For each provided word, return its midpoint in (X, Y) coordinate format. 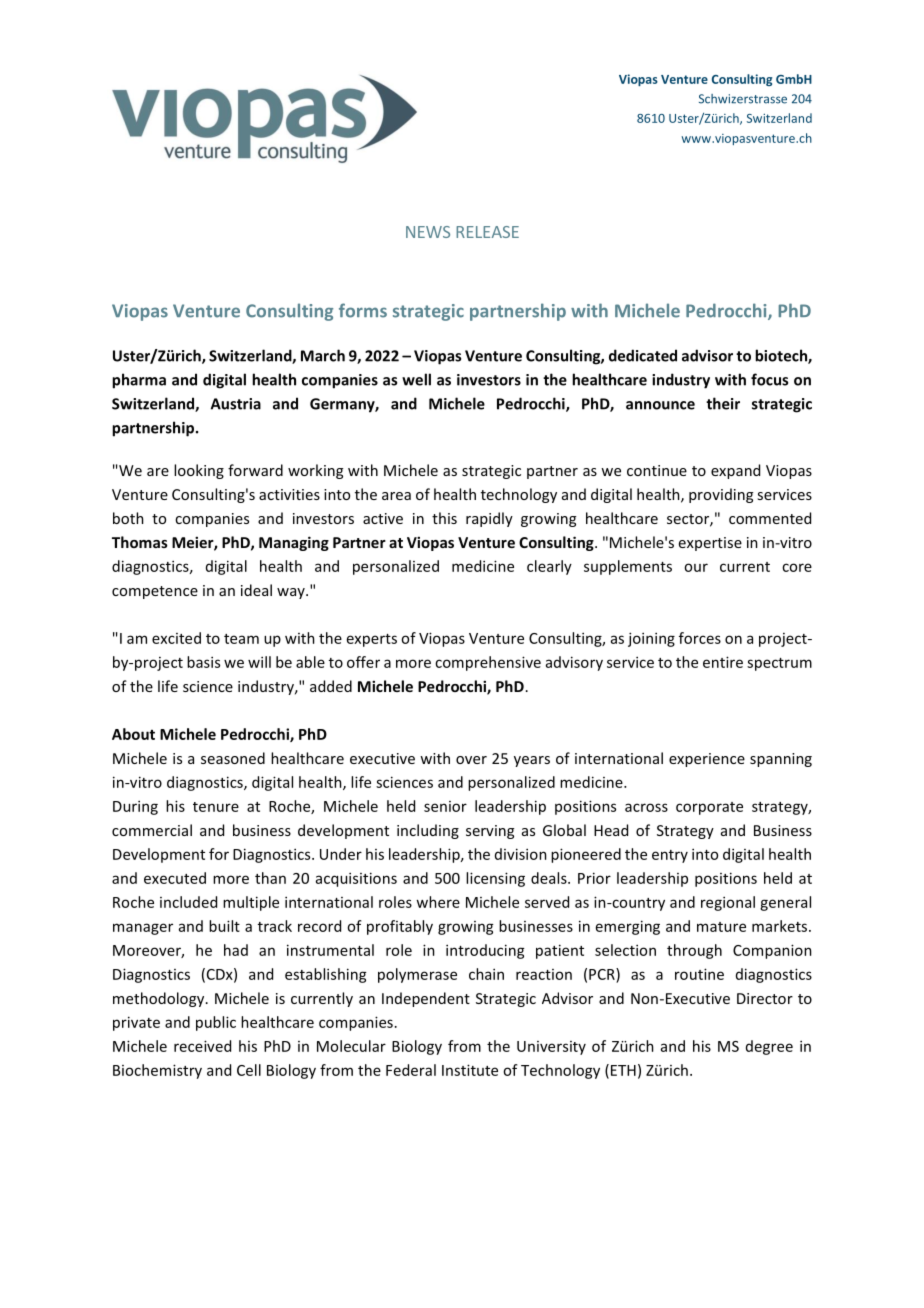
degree (769, 1047)
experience (707, 760)
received (202, 1046)
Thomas (140, 542)
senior (445, 806)
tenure (216, 807)
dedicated (643, 355)
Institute (470, 1070)
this (444, 518)
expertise (710, 544)
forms (363, 310)
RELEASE (487, 232)
